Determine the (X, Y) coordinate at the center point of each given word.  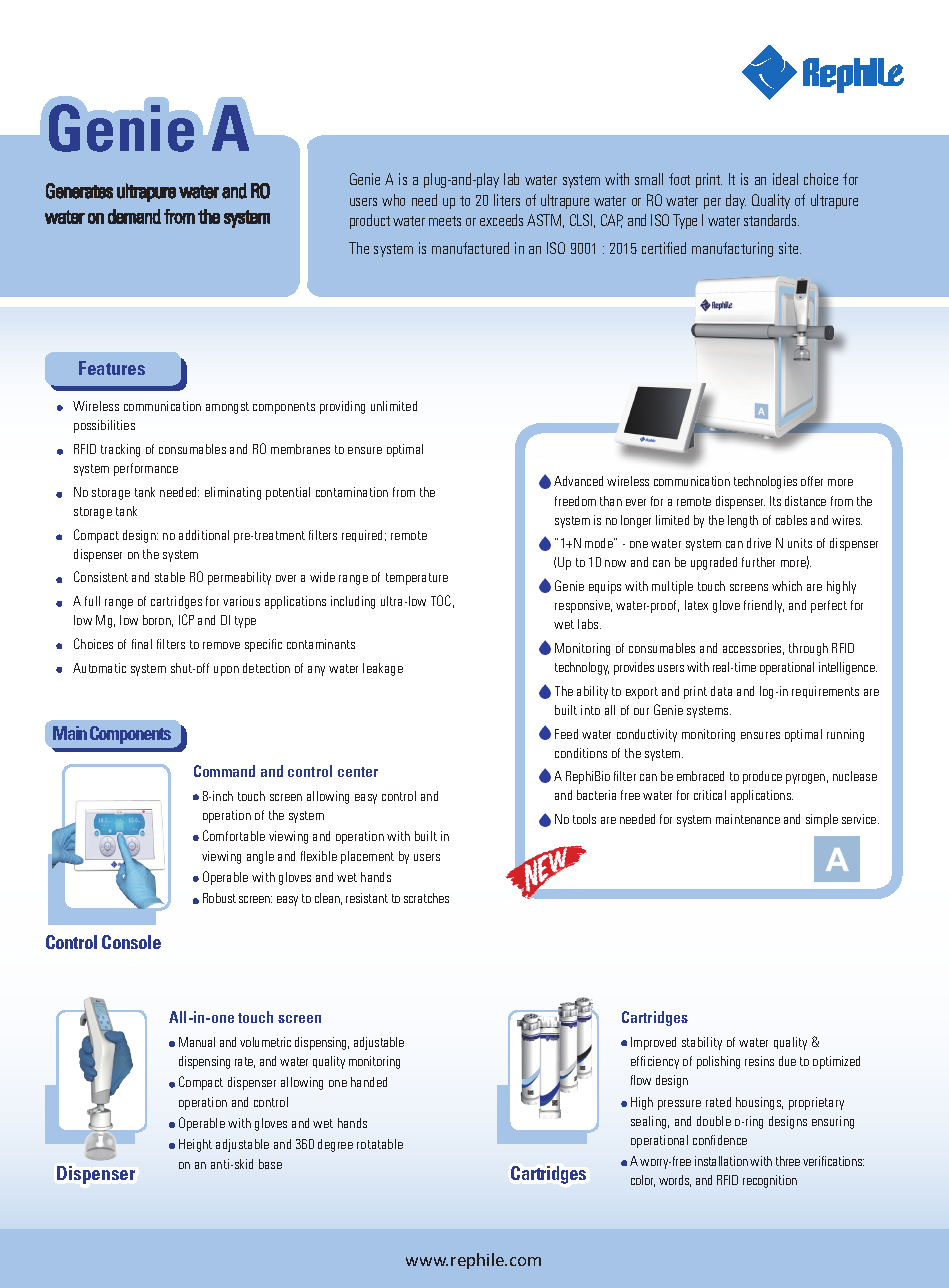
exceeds (501, 220)
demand (134, 216)
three (788, 1161)
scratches (426, 898)
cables (791, 520)
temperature (417, 579)
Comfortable (234, 835)
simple (822, 820)
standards (771, 220)
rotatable (380, 1144)
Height (195, 1145)
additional (204, 535)
